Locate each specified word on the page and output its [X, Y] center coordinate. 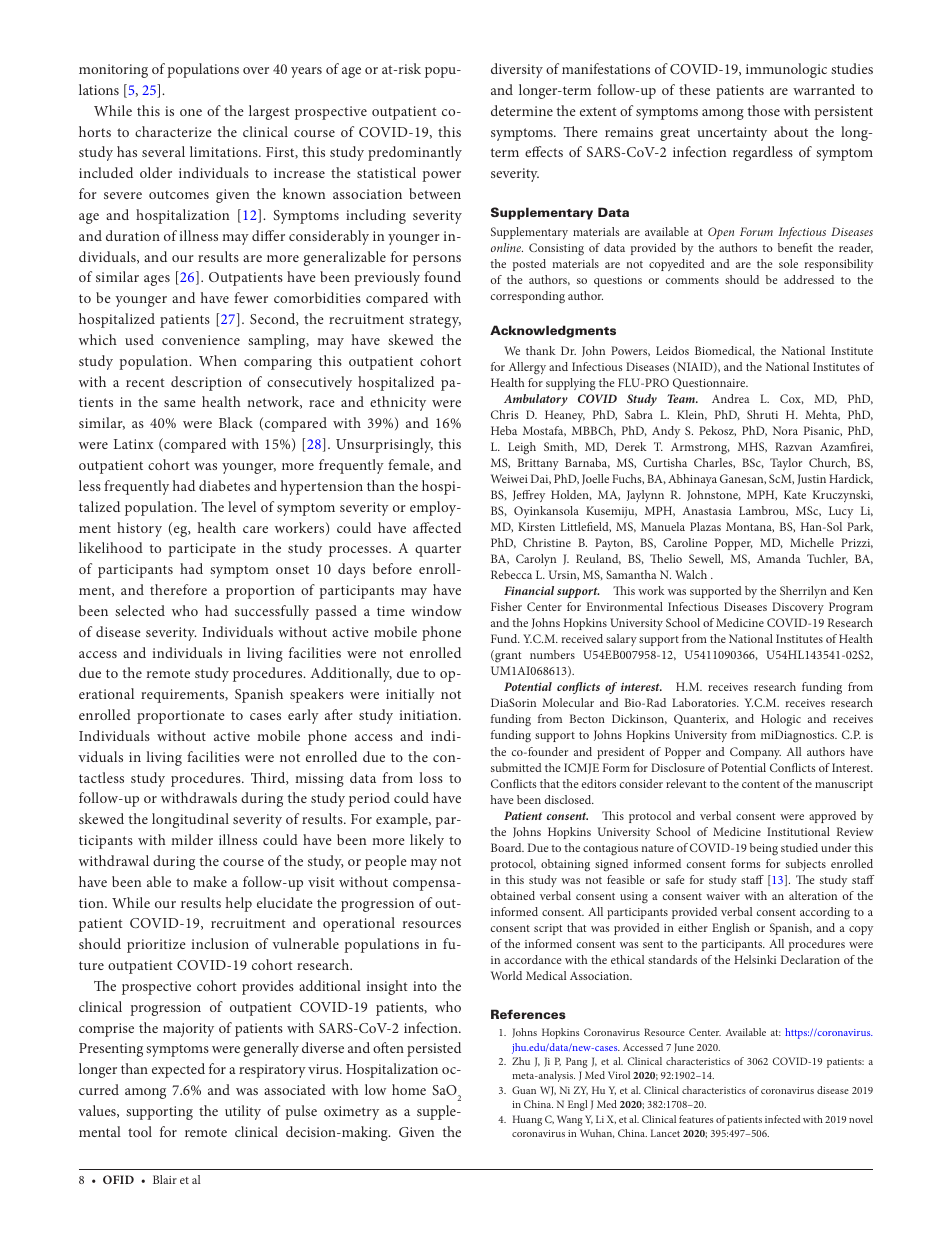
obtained [513, 895]
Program [851, 608]
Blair [165, 1179]
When [218, 360]
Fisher [506, 606]
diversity [517, 70]
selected [140, 610]
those [764, 110]
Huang [527, 1120]
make [210, 881]
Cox [792, 399]
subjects [806, 865]
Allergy [527, 368]
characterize [173, 131]
